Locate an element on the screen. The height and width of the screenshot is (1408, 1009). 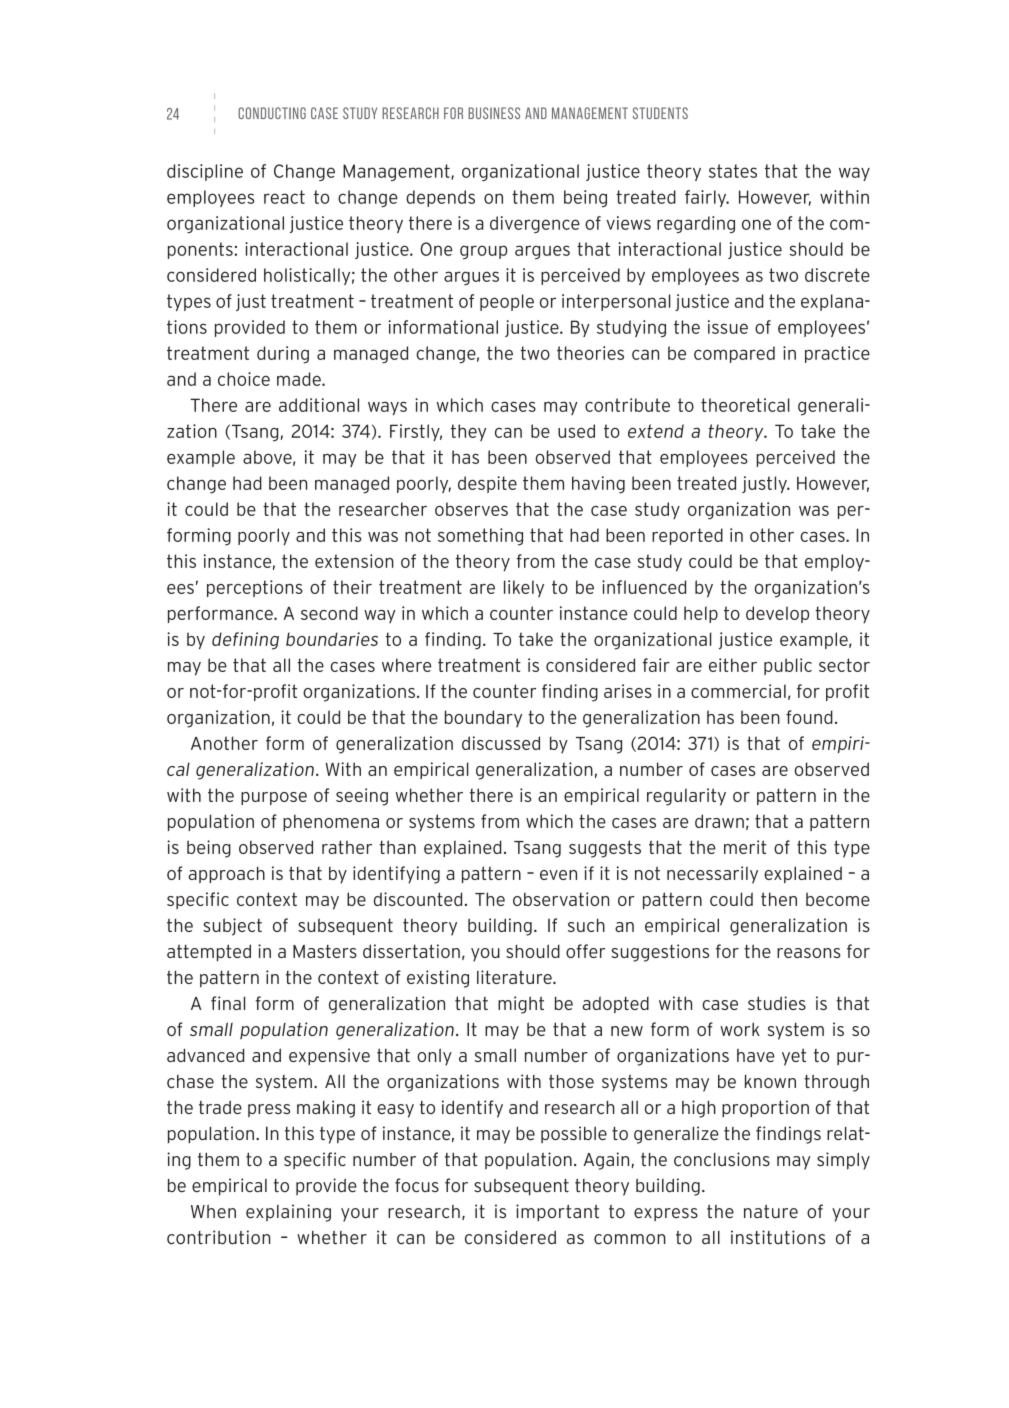
important is located at coordinates (557, 1212).
